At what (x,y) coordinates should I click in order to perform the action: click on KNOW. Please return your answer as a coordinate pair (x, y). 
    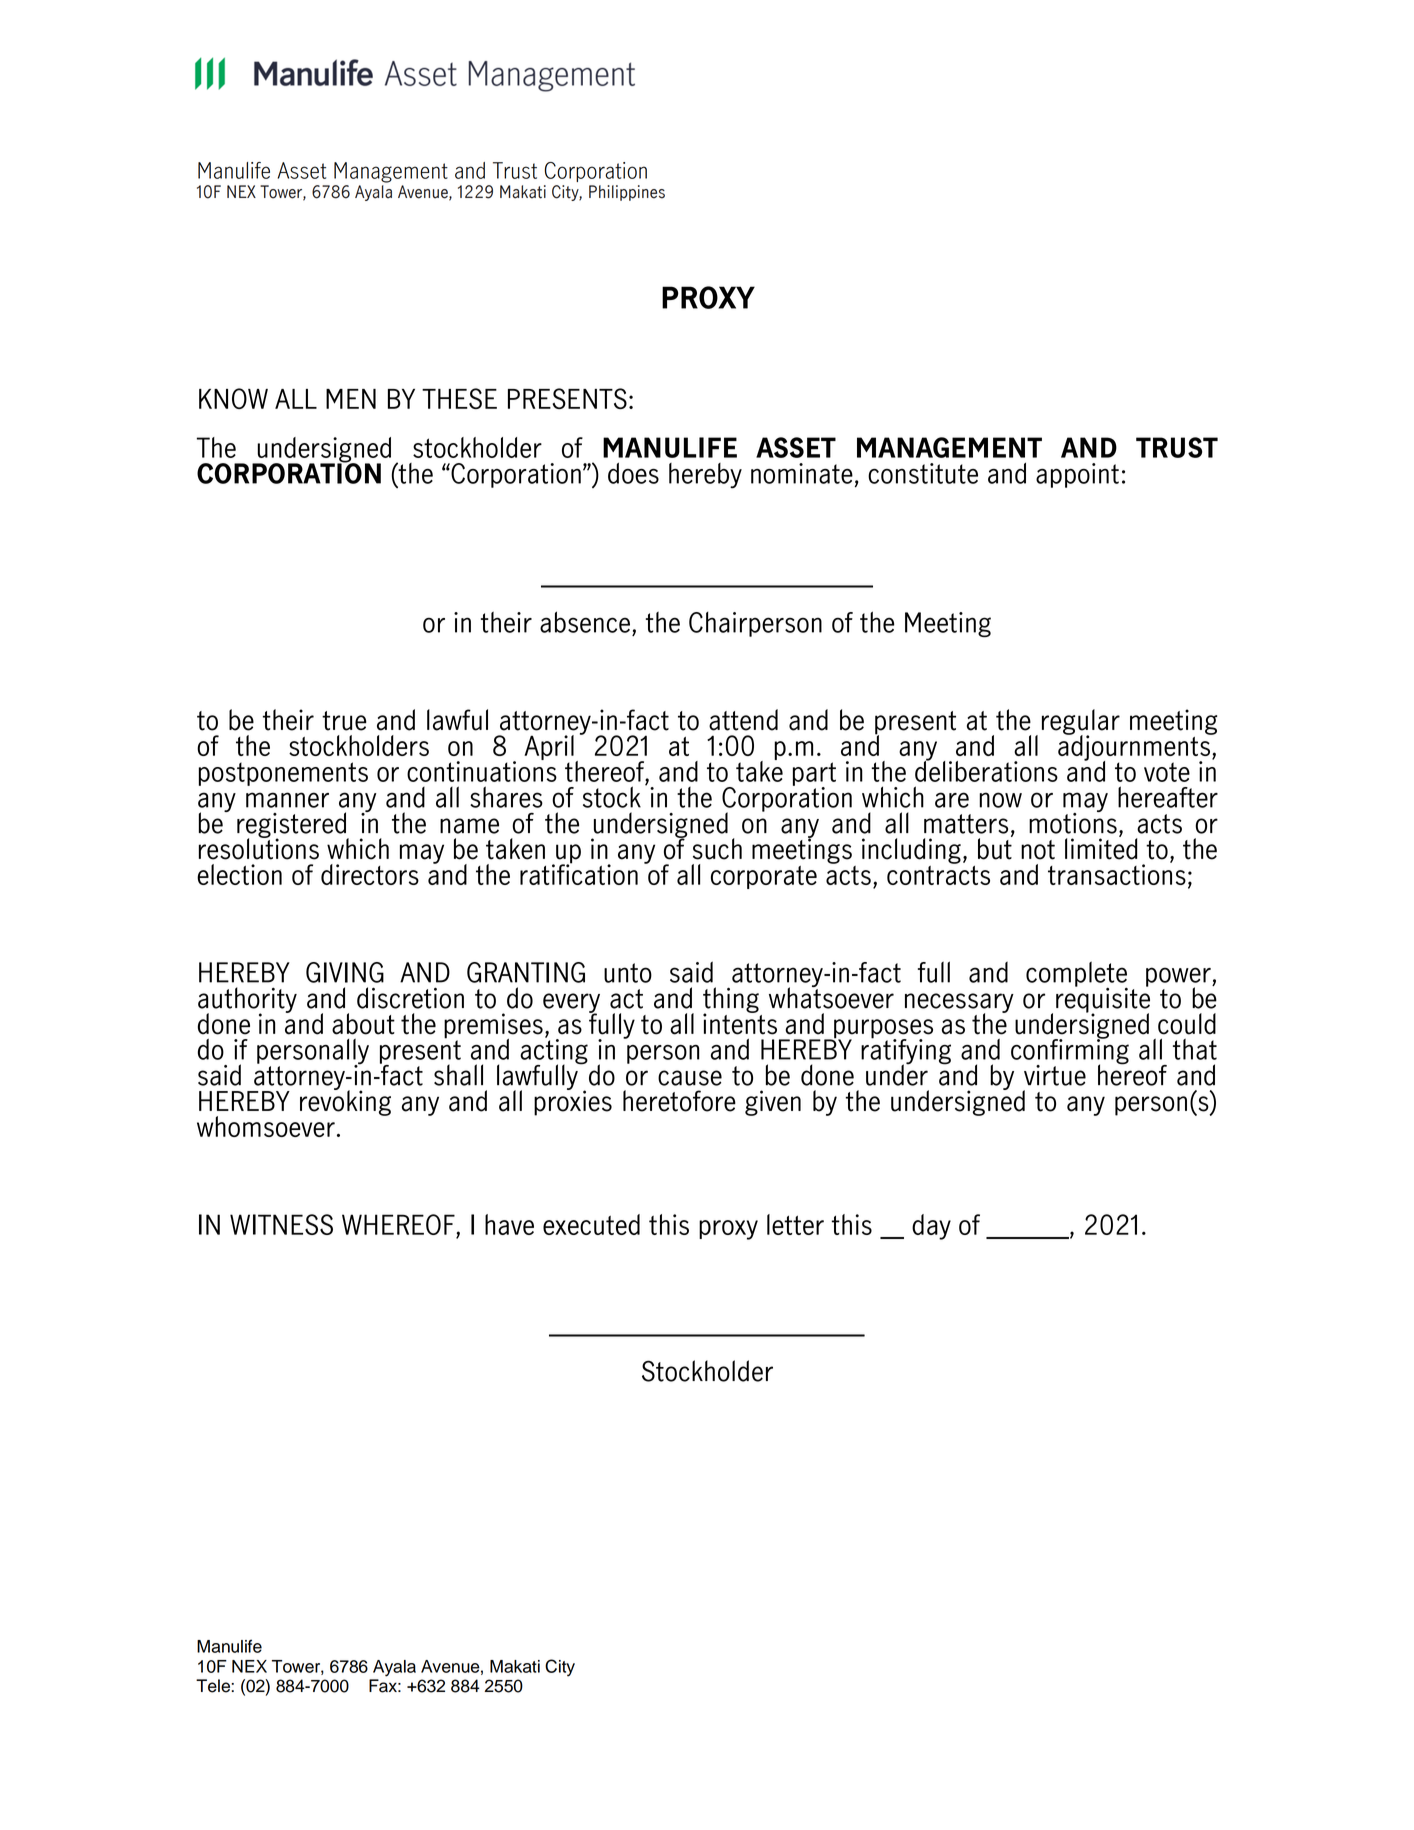
    Looking at the image, I should click on (233, 398).
